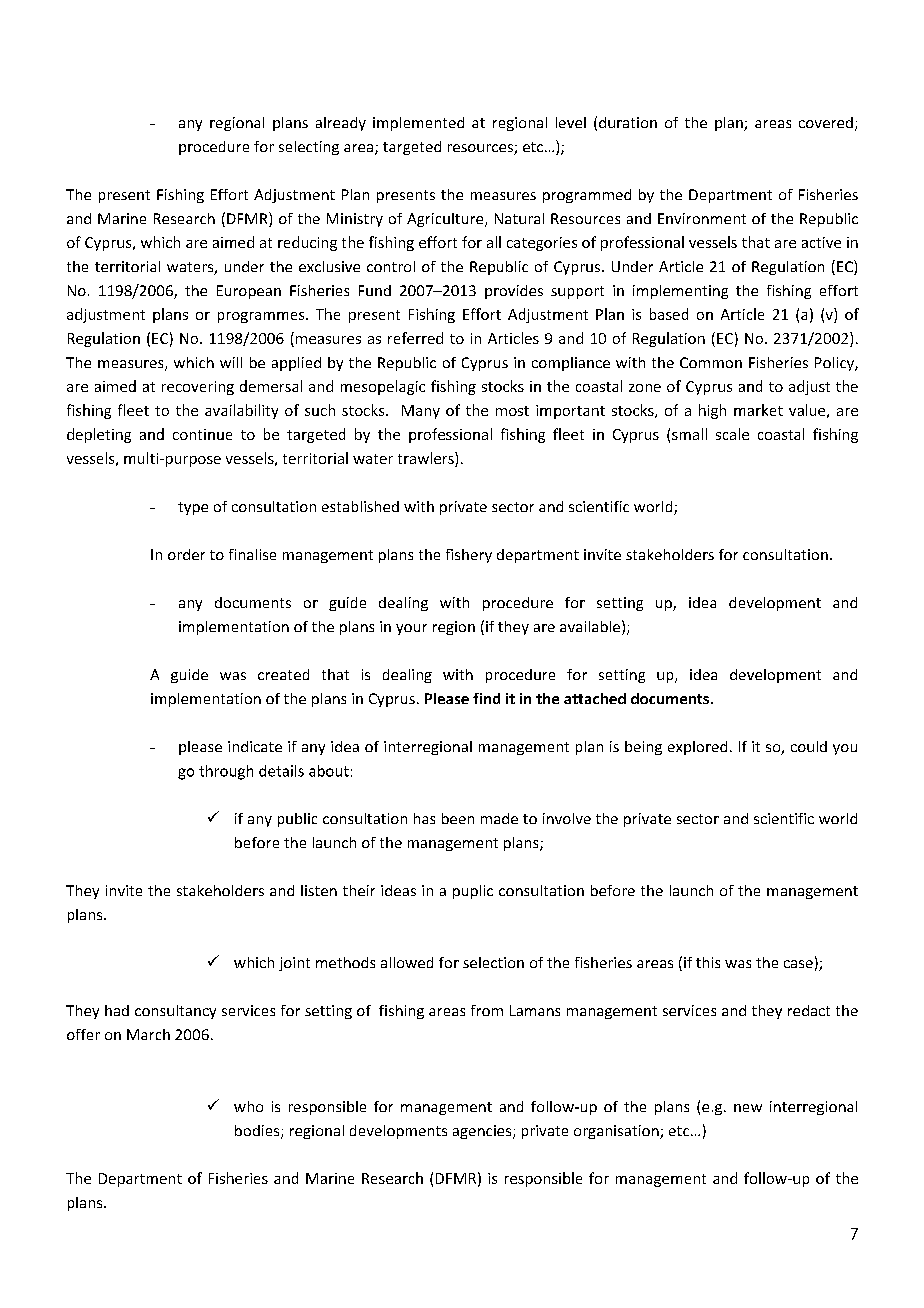  I want to click on through, so click(226, 772).
